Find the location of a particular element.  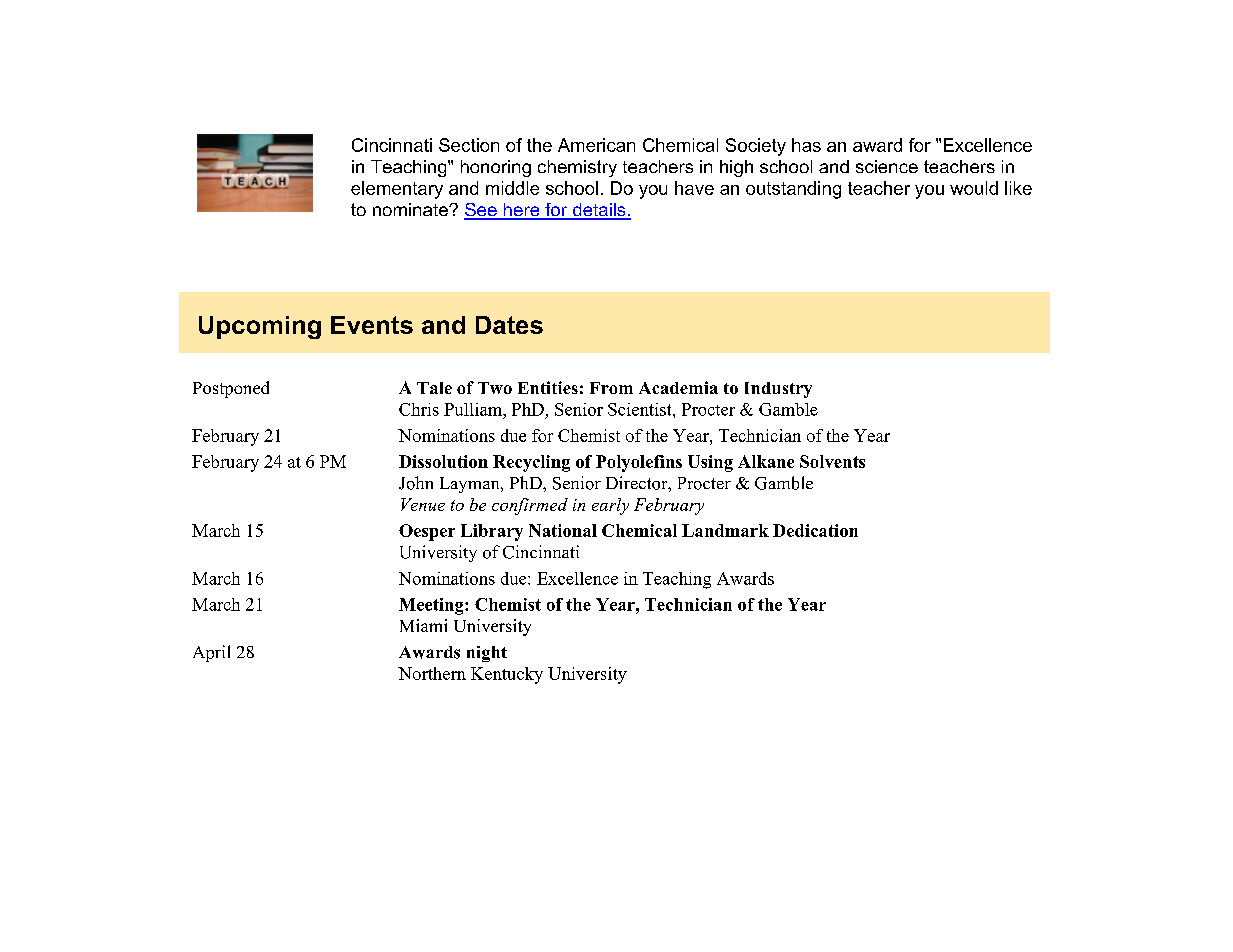

Industry is located at coordinates (778, 390).
